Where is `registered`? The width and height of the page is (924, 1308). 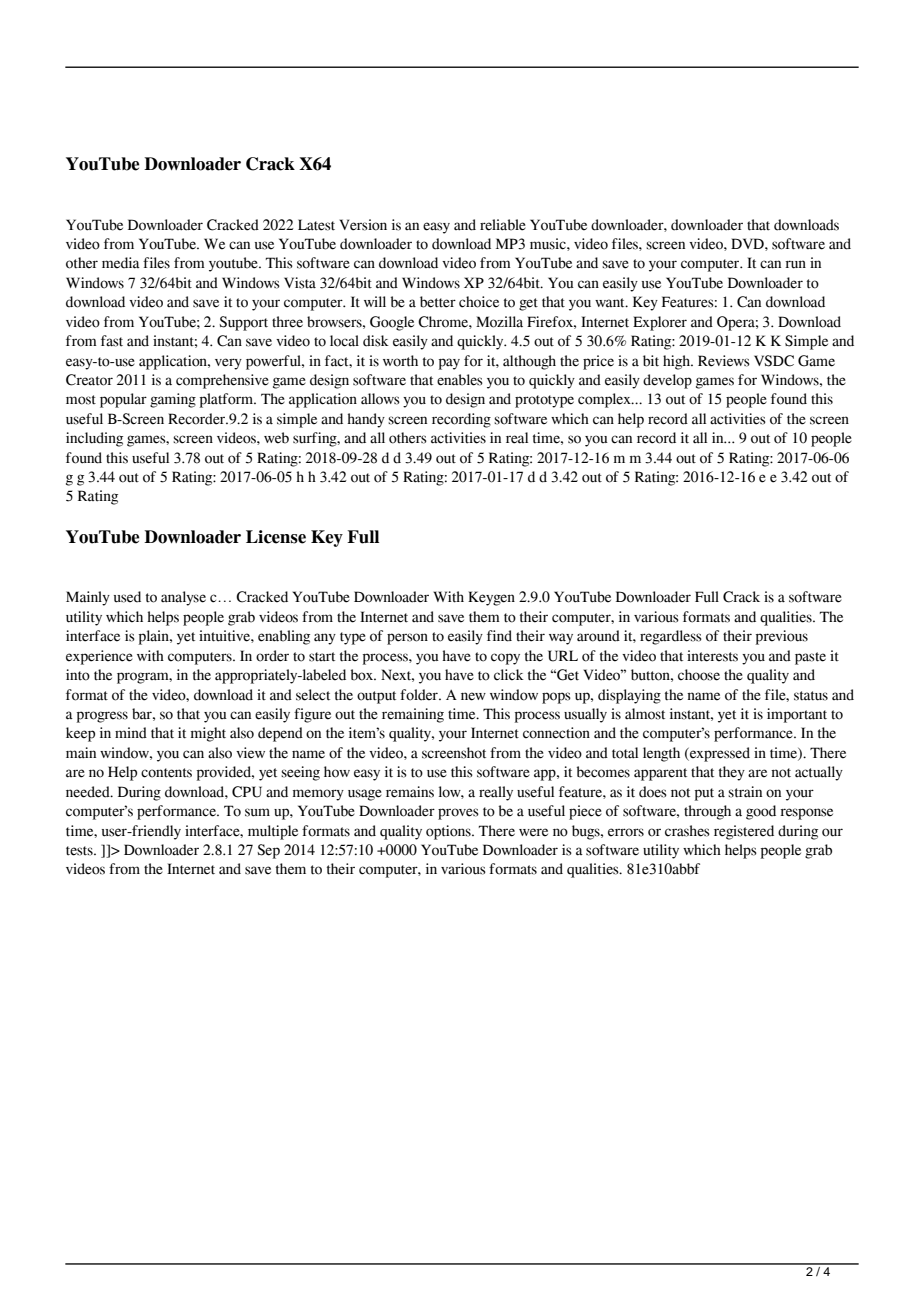 registered is located at coordinates (744, 832).
